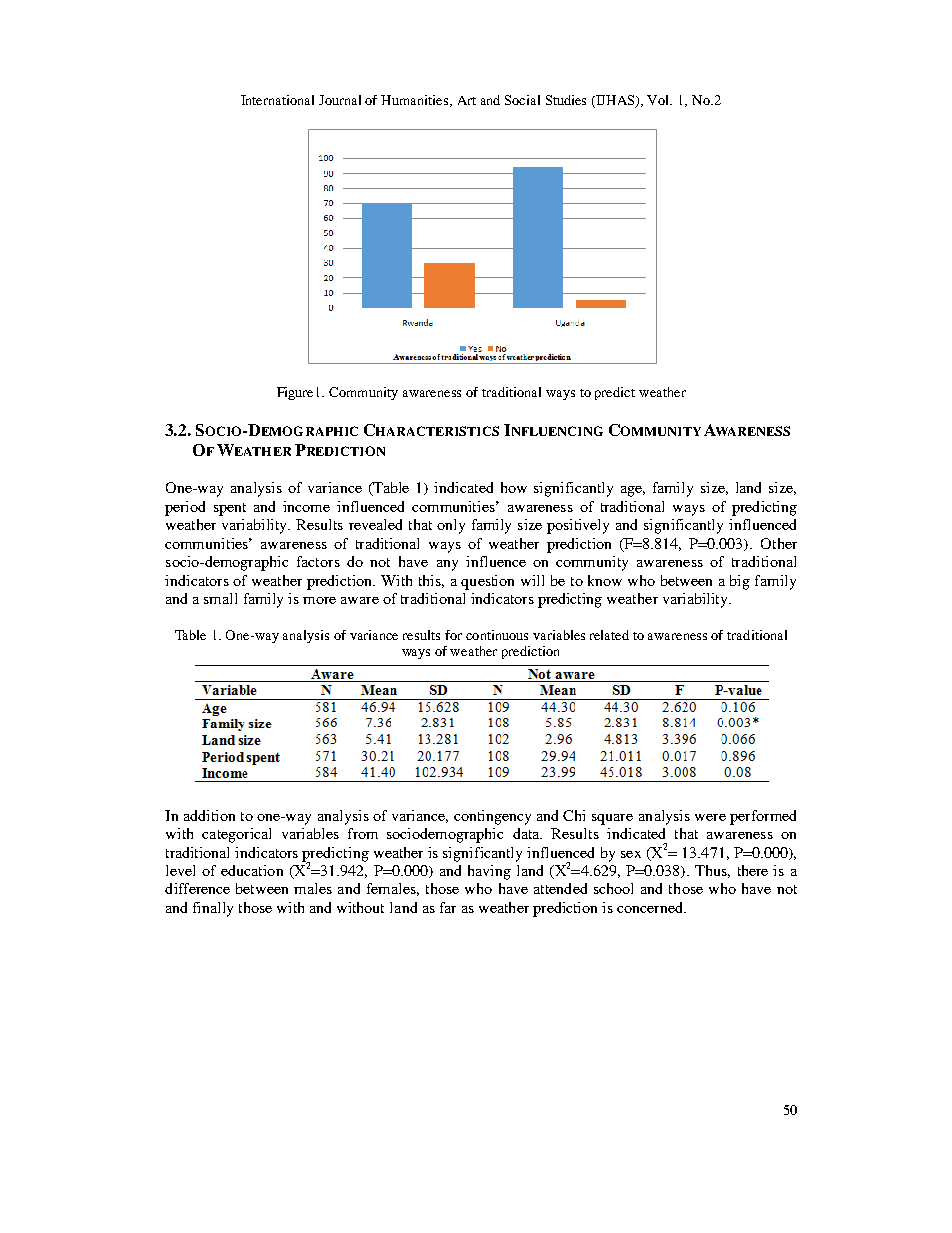 The height and width of the screenshot is (1233, 952). Describe the element at coordinates (489, 872) in the screenshot. I see `having` at that location.
